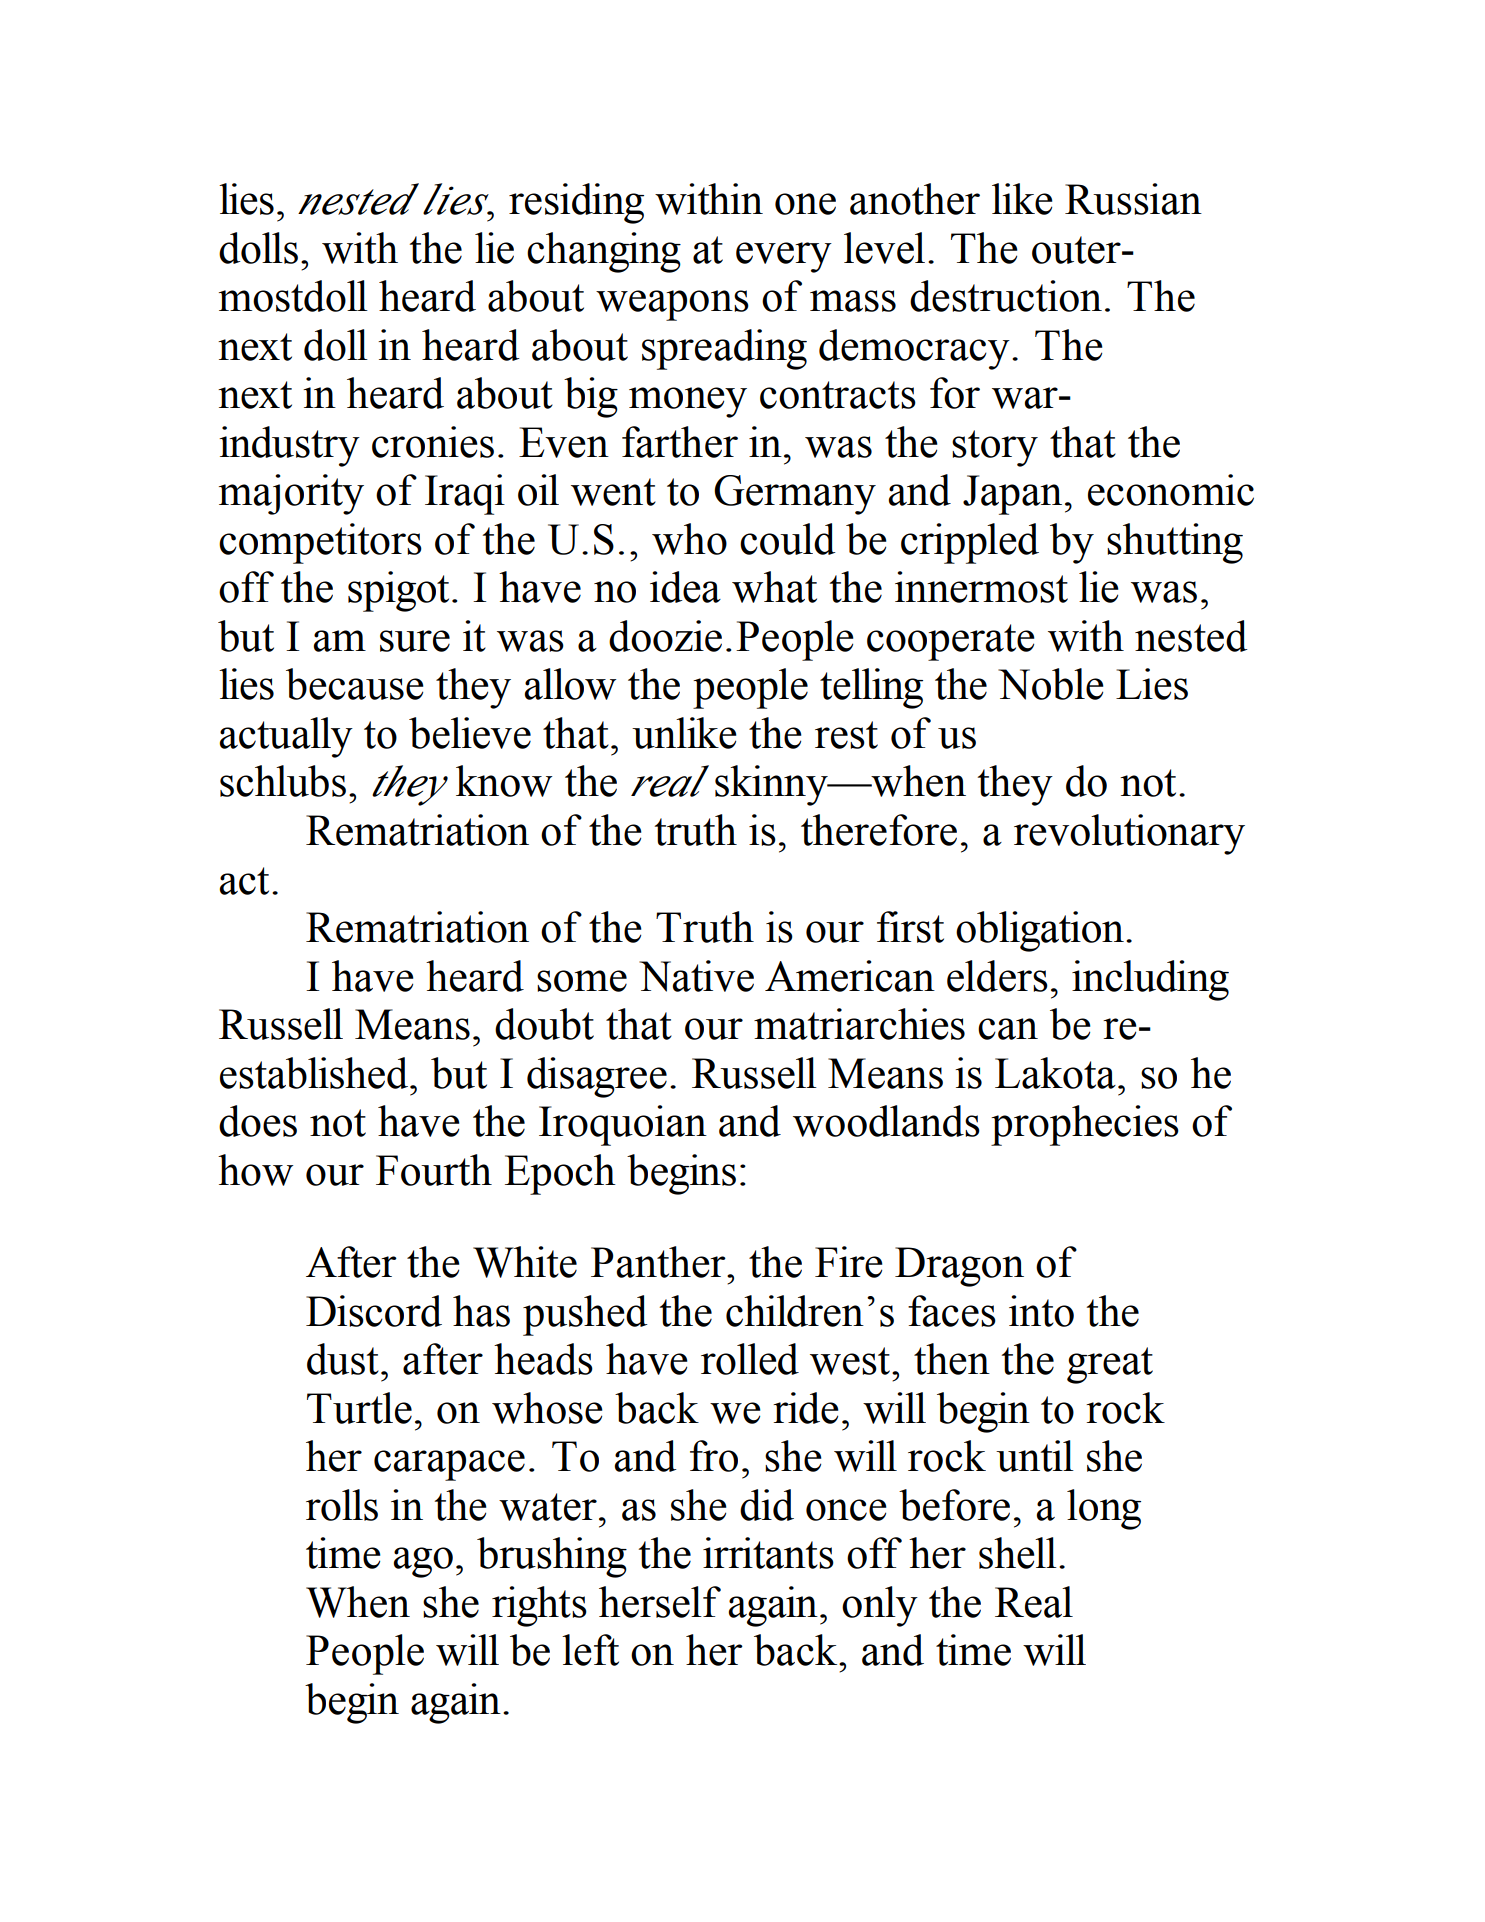 The height and width of the page is (1922, 1485). I want to click on Russian, so click(1133, 199).
